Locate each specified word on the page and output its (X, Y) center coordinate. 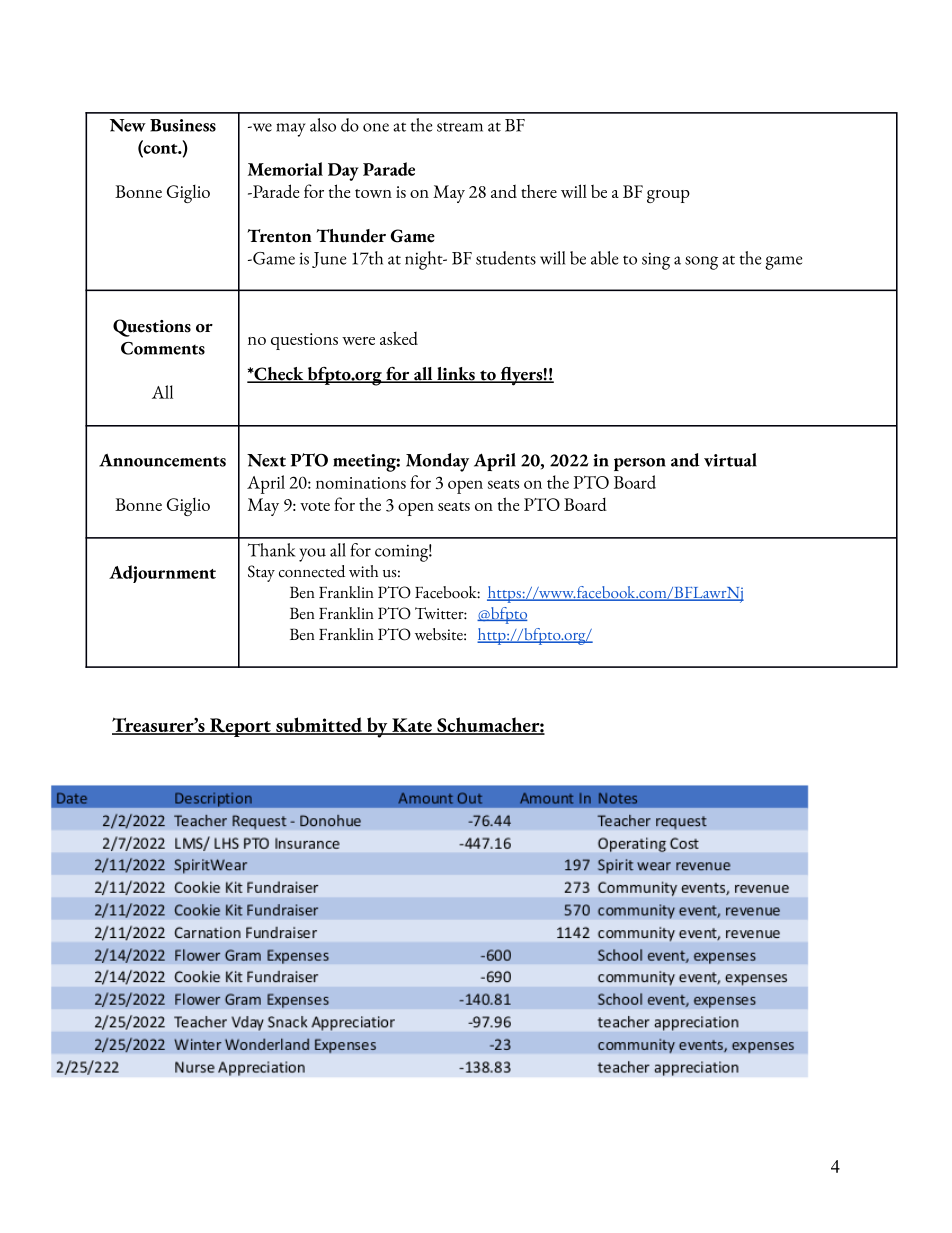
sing (656, 261)
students (506, 258)
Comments (163, 348)
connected (312, 571)
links (456, 375)
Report (240, 727)
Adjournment (162, 574)
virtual (730, 460)
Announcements (162, 460)
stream (460, 127)
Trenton (279, 236)
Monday (437, 462)
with (363, 571)
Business (183, 125)
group (668, 196)
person (640, 464)
